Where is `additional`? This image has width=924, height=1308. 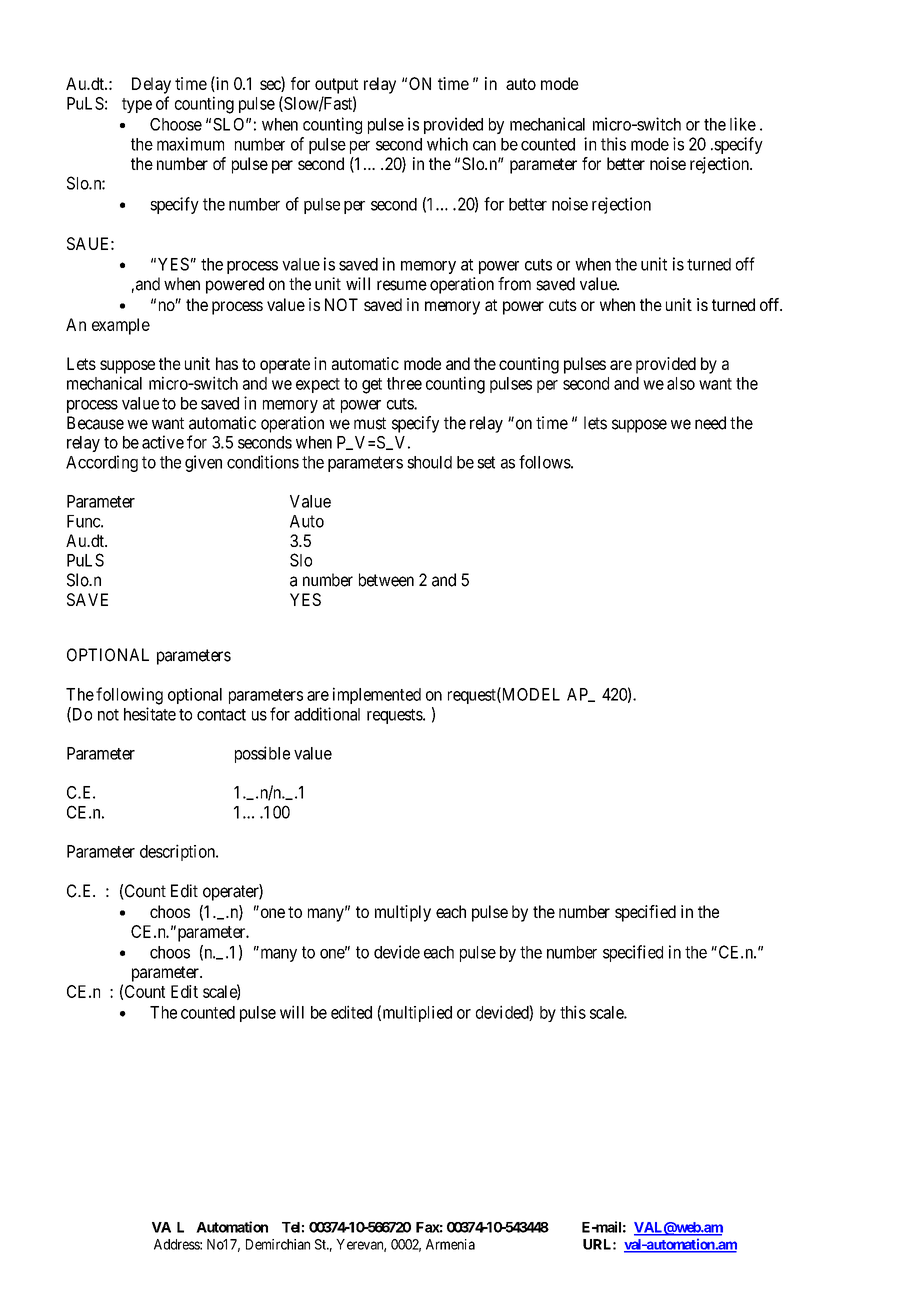 additional is located at coordinates (327, 714).
